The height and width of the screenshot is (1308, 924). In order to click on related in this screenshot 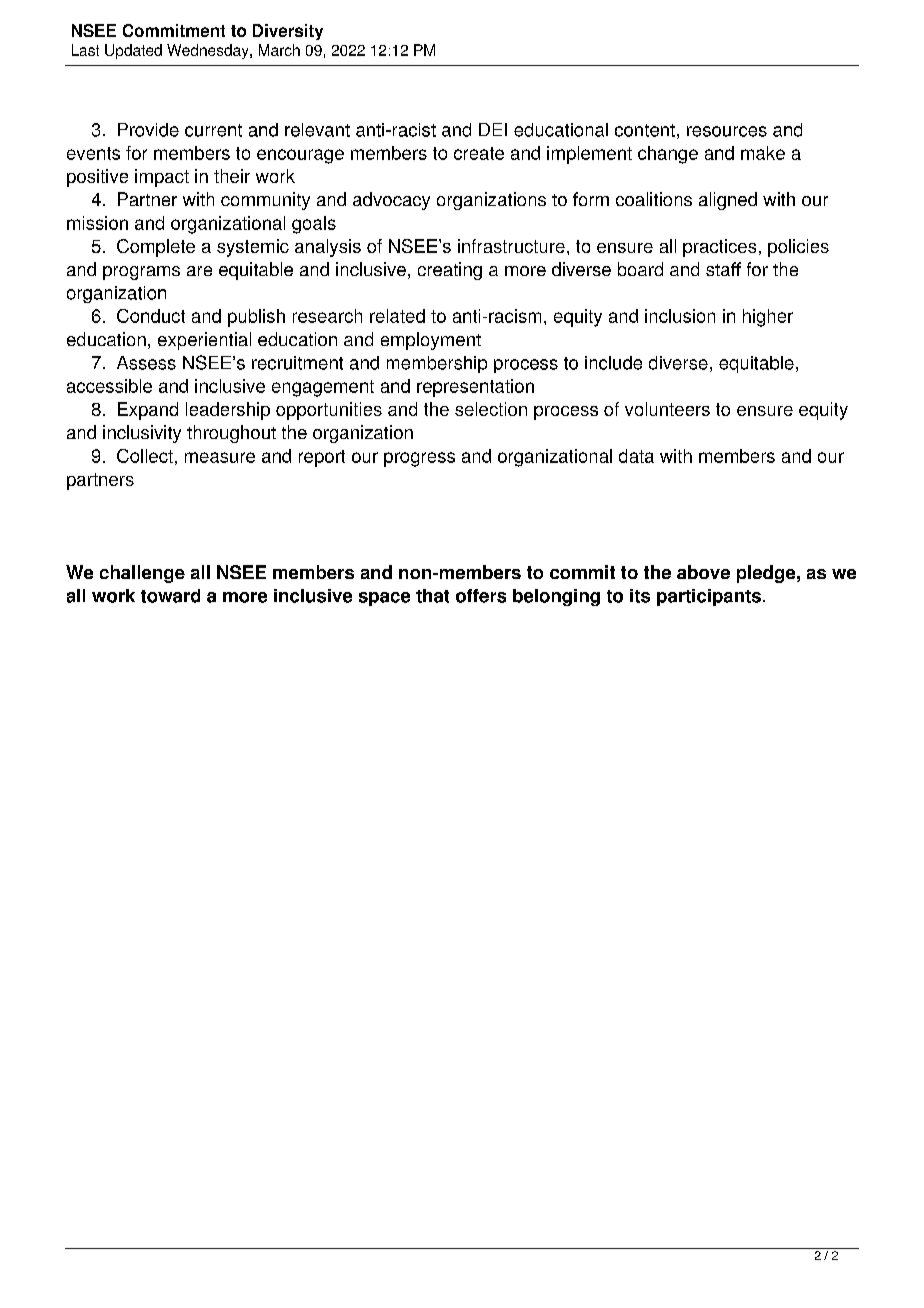, I will do `click(397, 316)`.
